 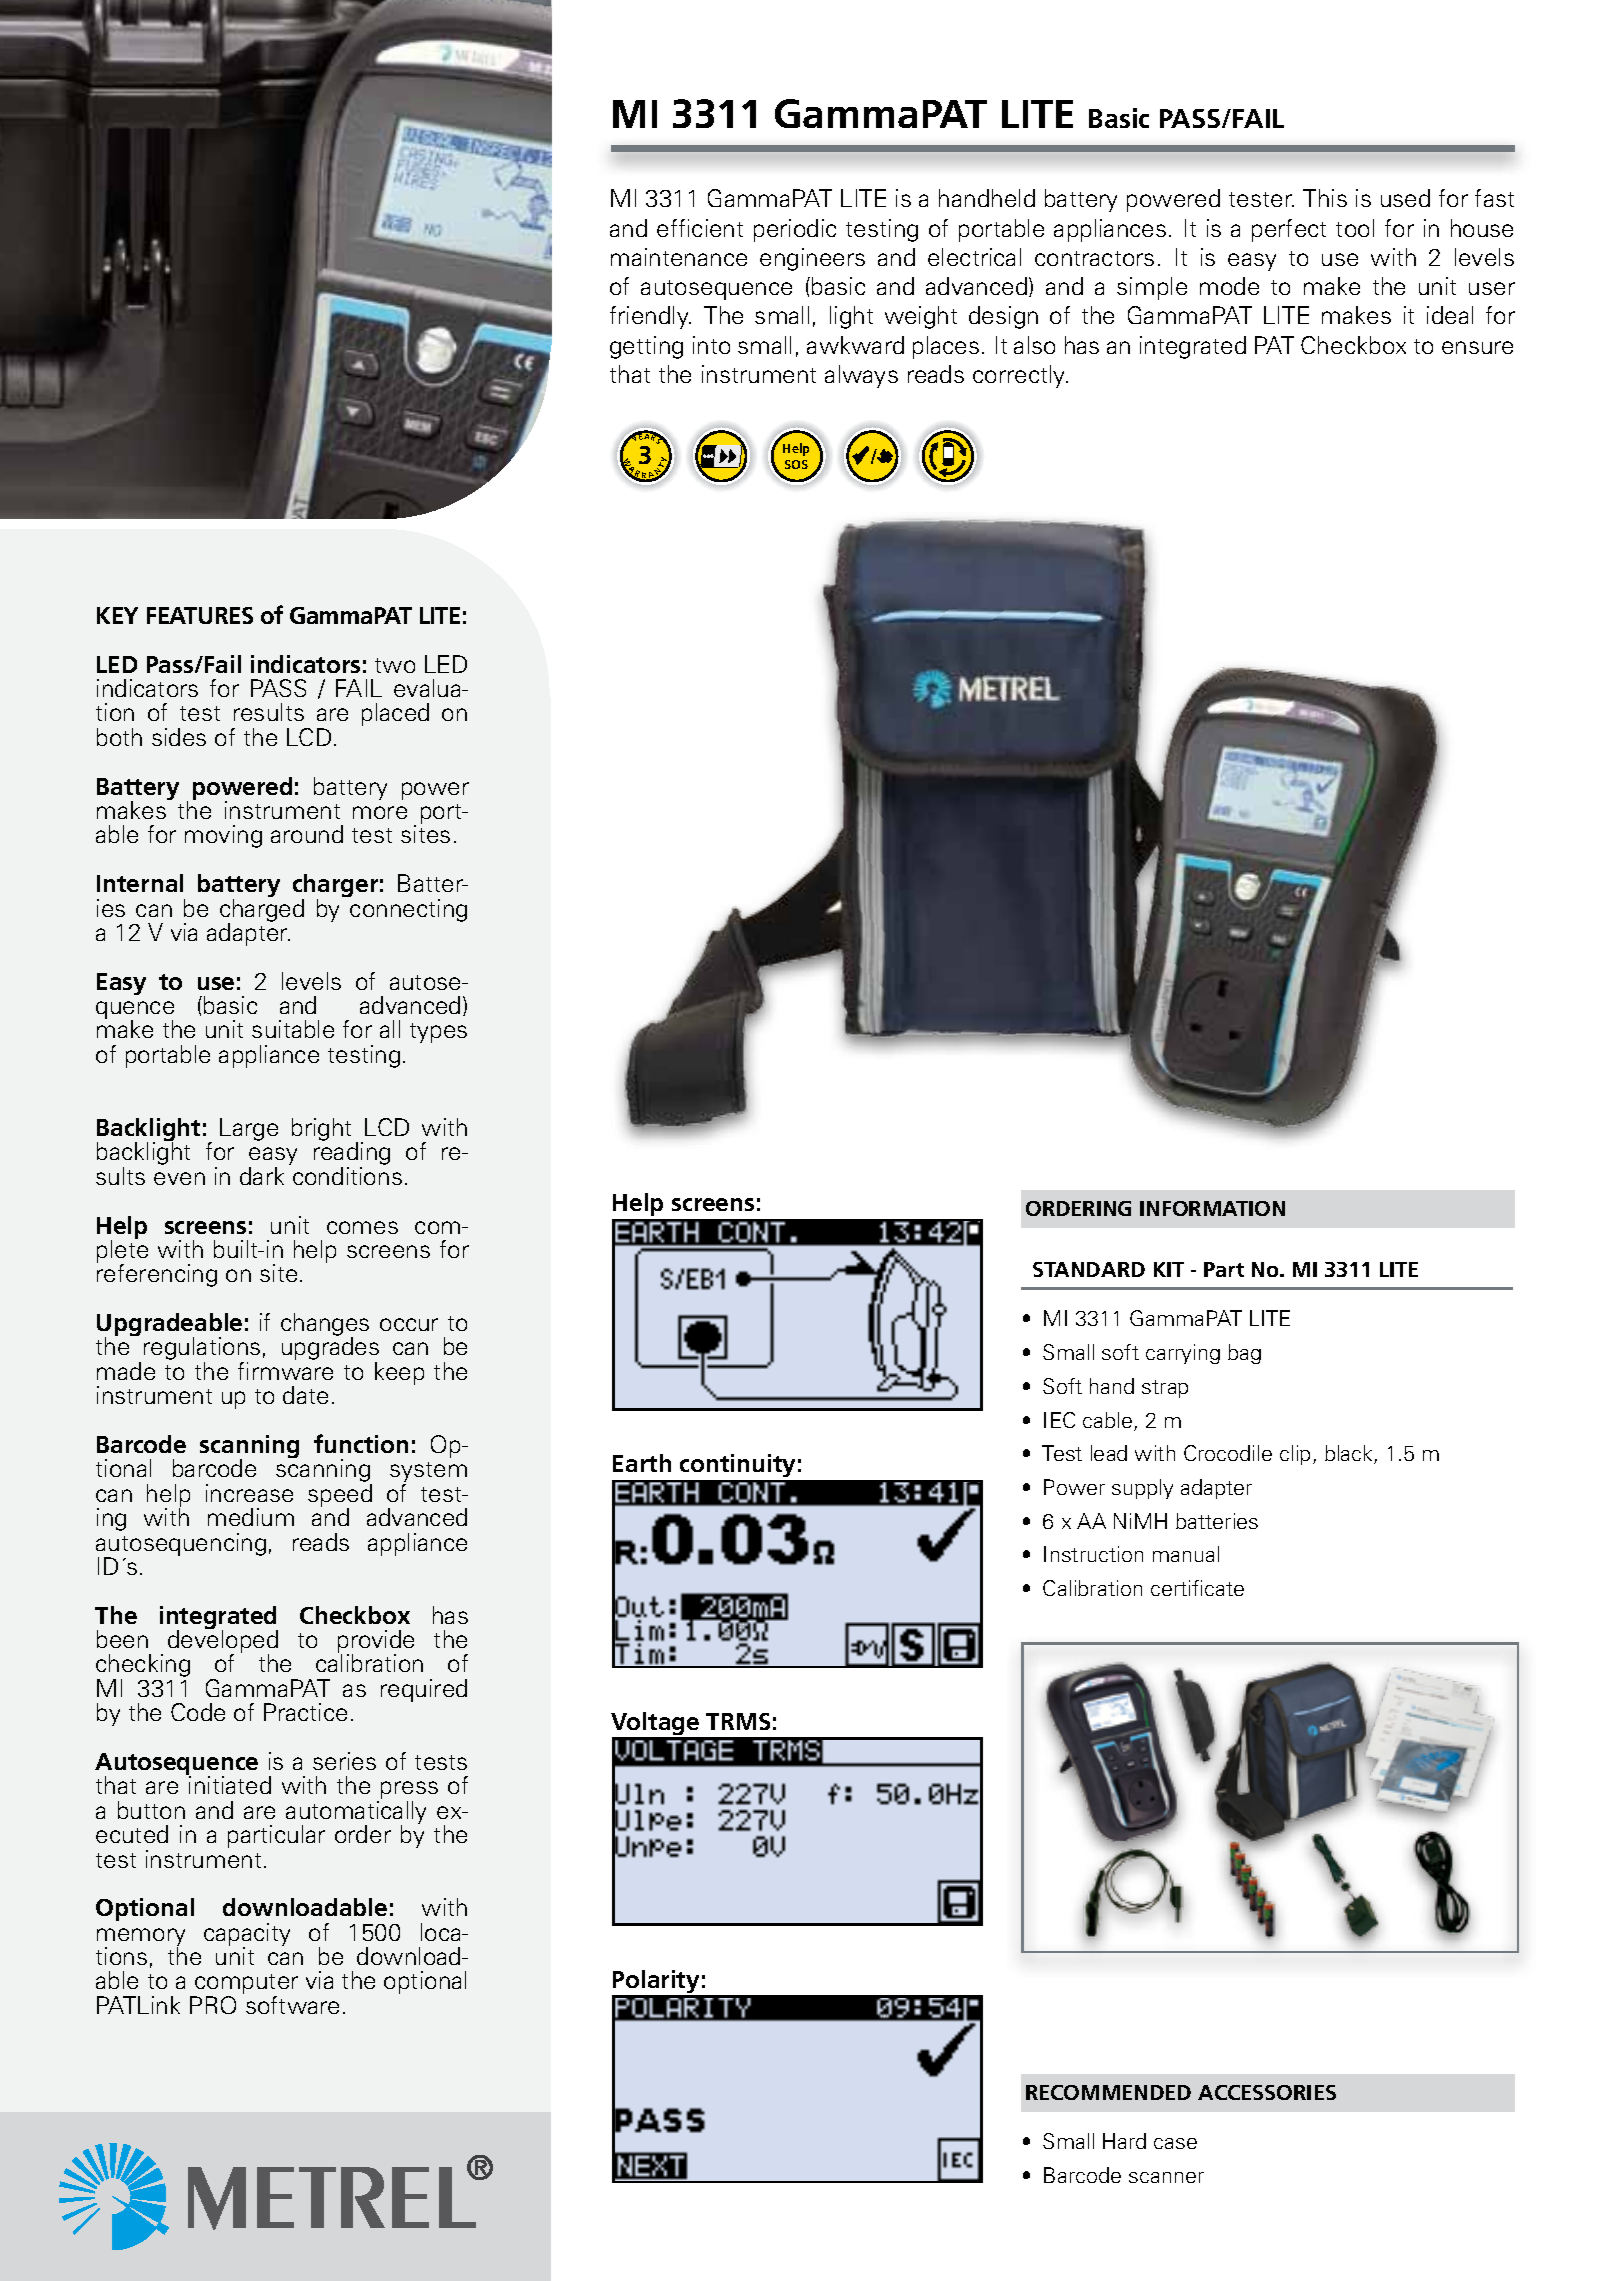 I want to click on KIT, so click(x=1169, y=1269).
